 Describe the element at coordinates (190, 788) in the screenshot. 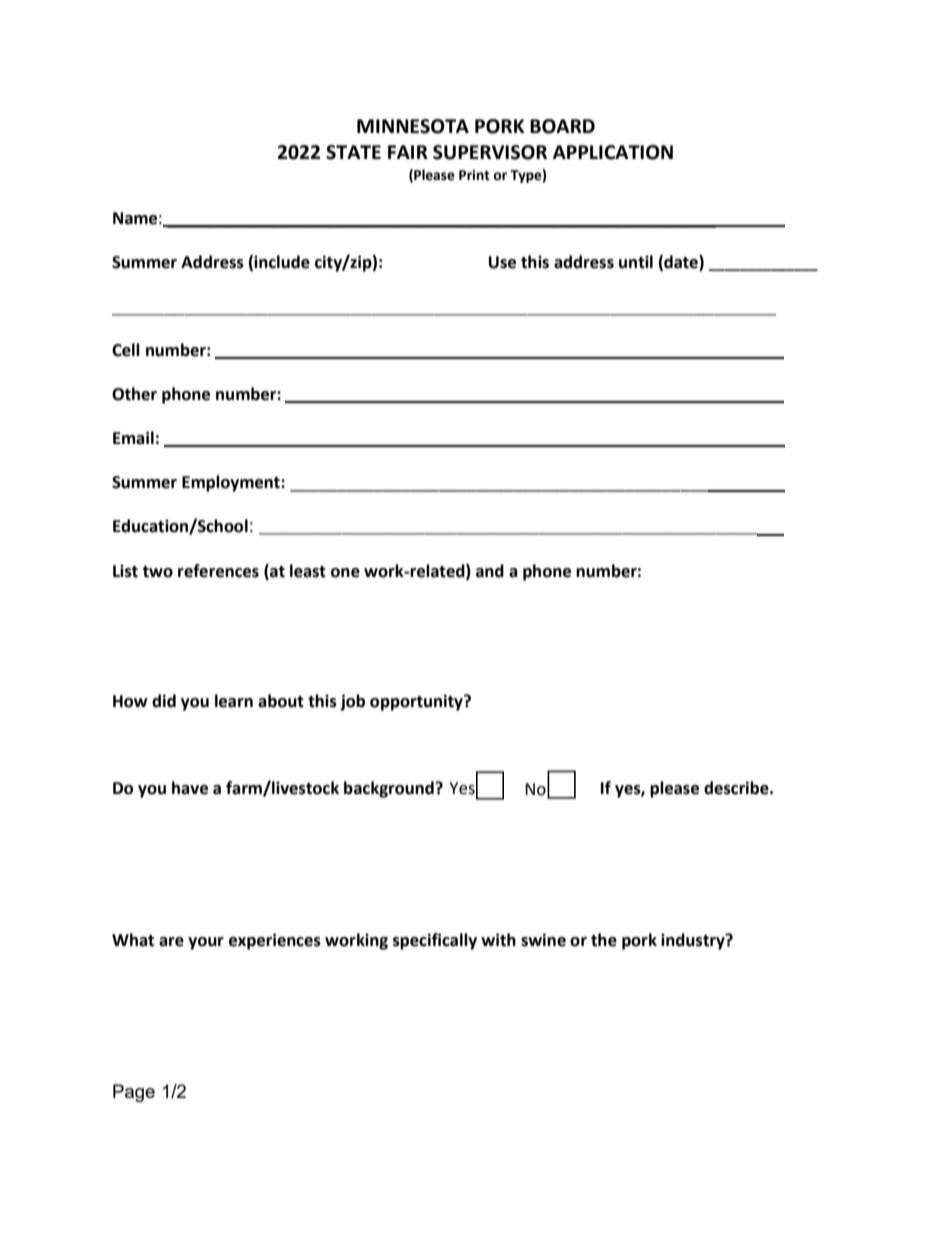

I see `have` at that location.
